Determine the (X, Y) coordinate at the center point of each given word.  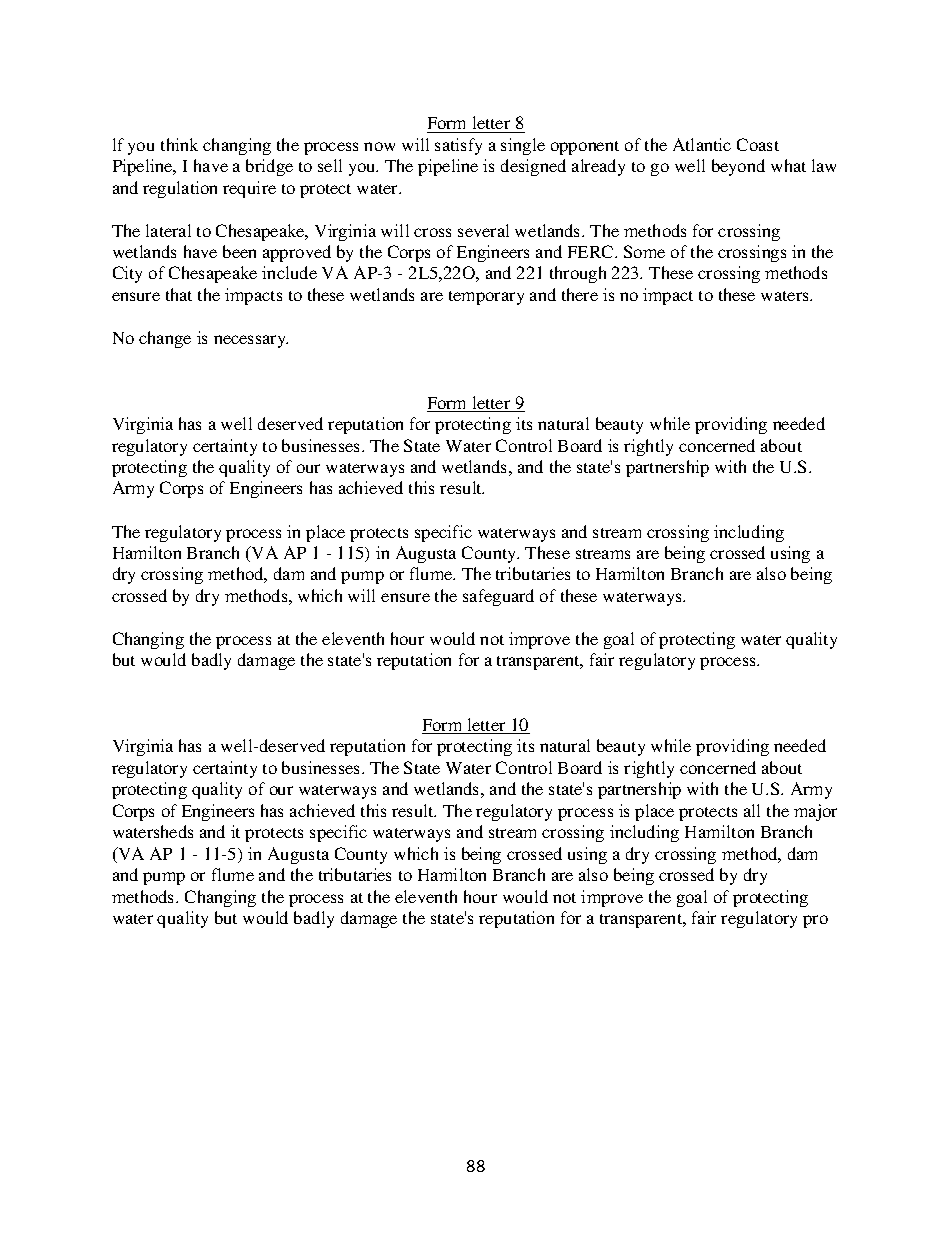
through (578, 274)
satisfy (458, 146)
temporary (486, 298)
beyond (738, 167)
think (179, 144)
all (752, 810)
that (179, 294)
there (580, 294)
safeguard (498, 597)
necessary (251, 341)
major (815, 812)
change (165, 339)
